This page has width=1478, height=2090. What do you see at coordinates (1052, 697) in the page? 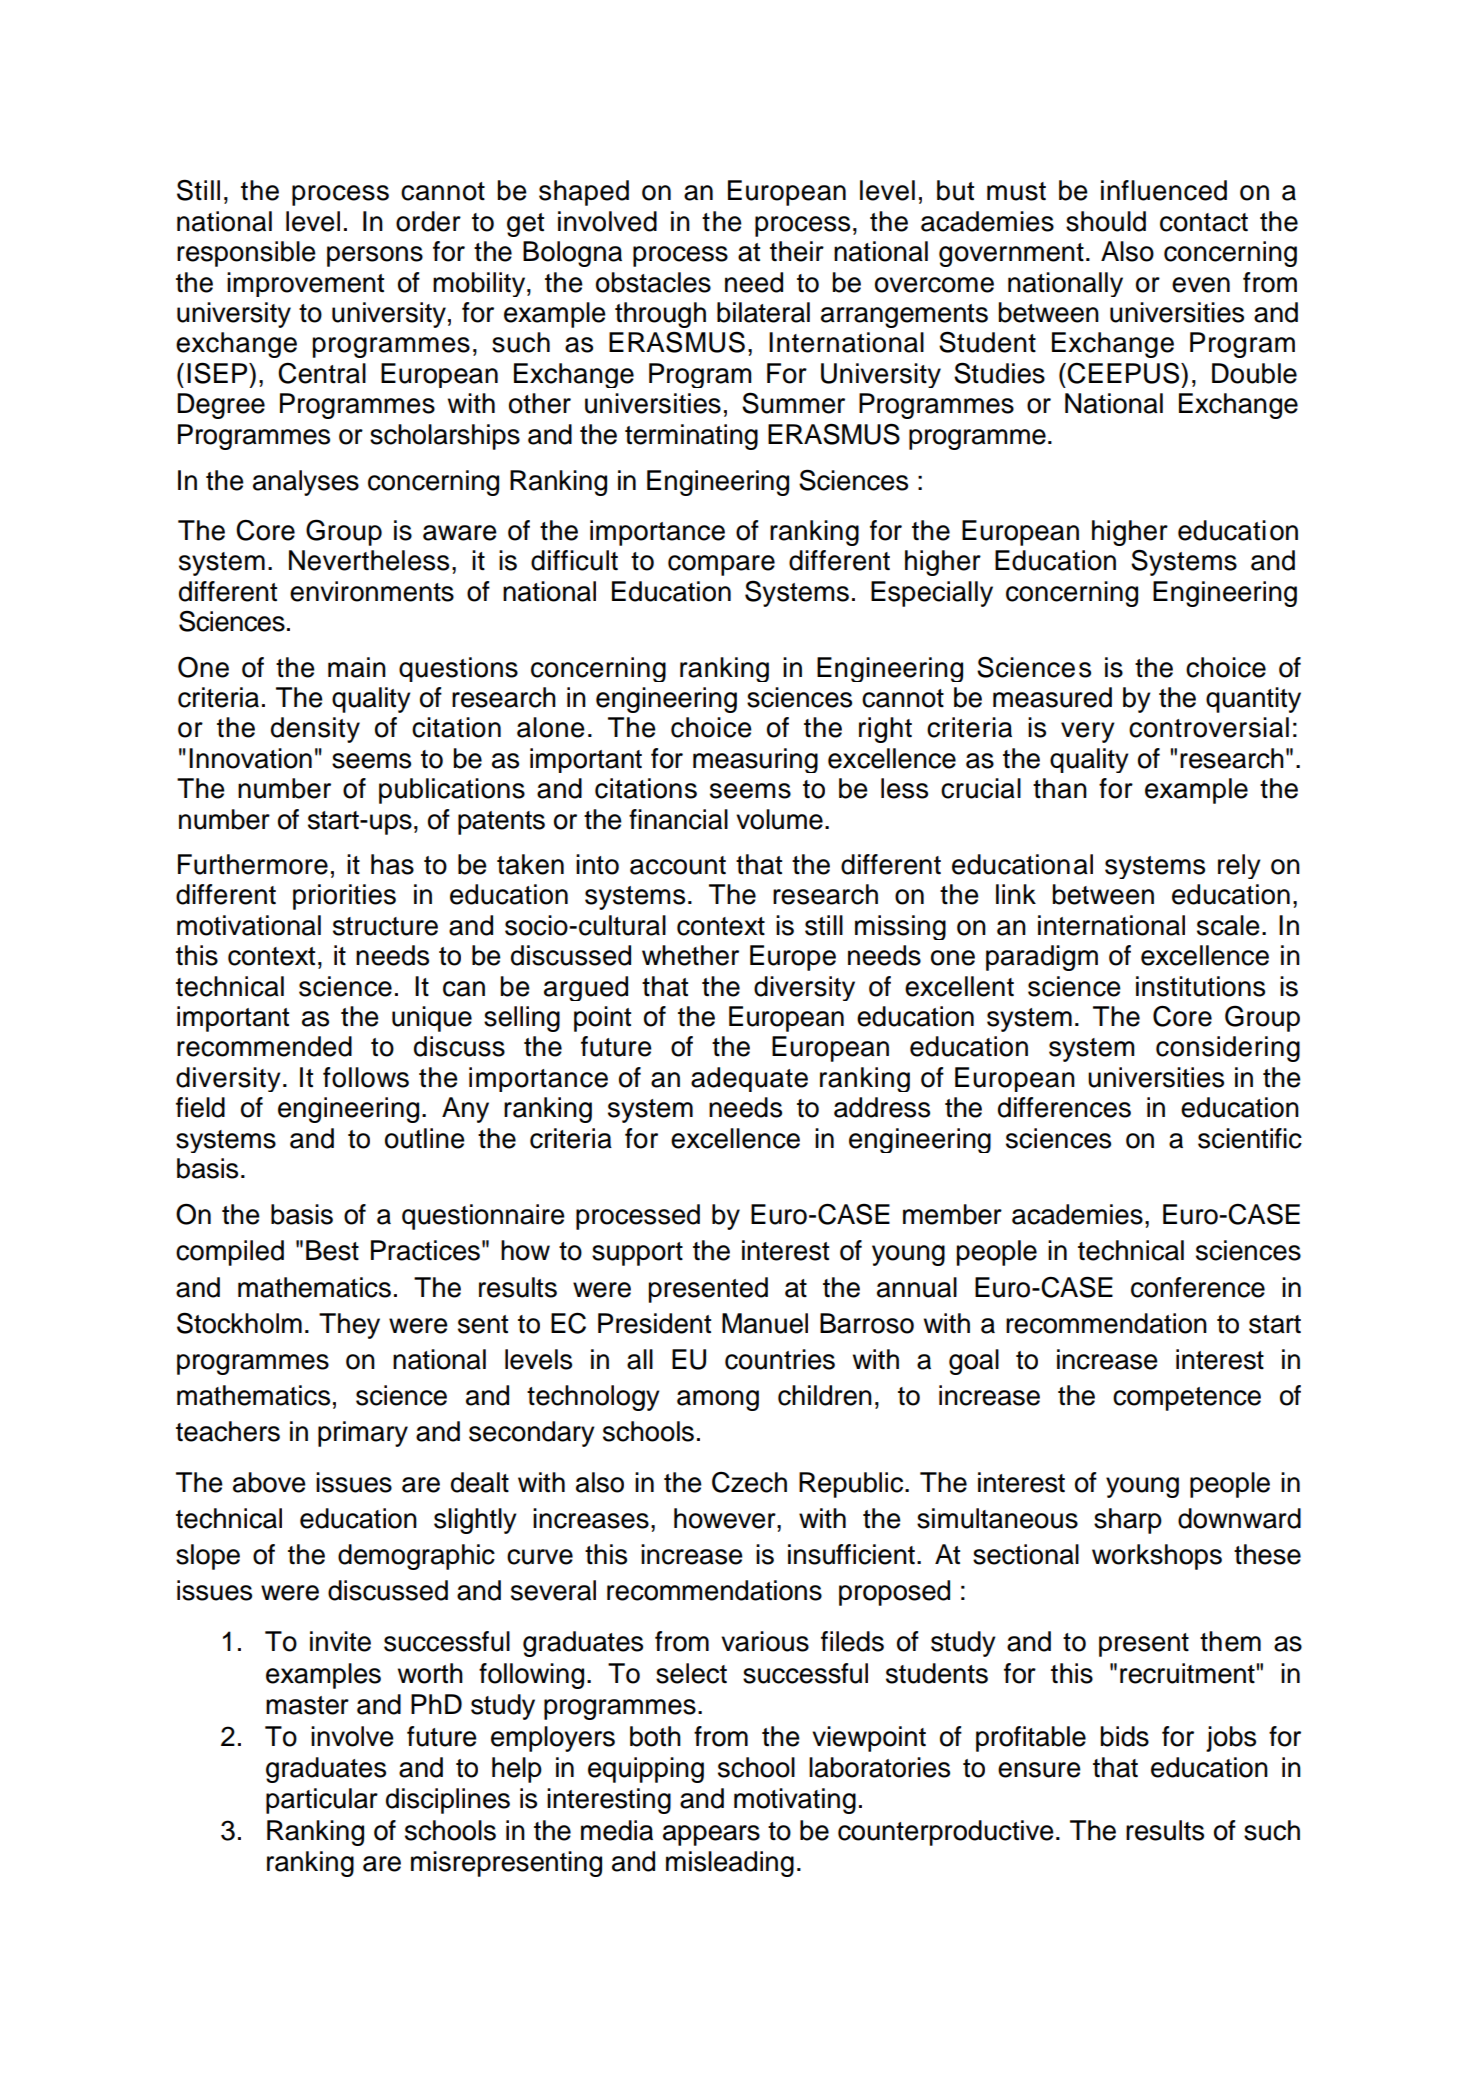
I see `measured` at bounding box center [1052, 697].
